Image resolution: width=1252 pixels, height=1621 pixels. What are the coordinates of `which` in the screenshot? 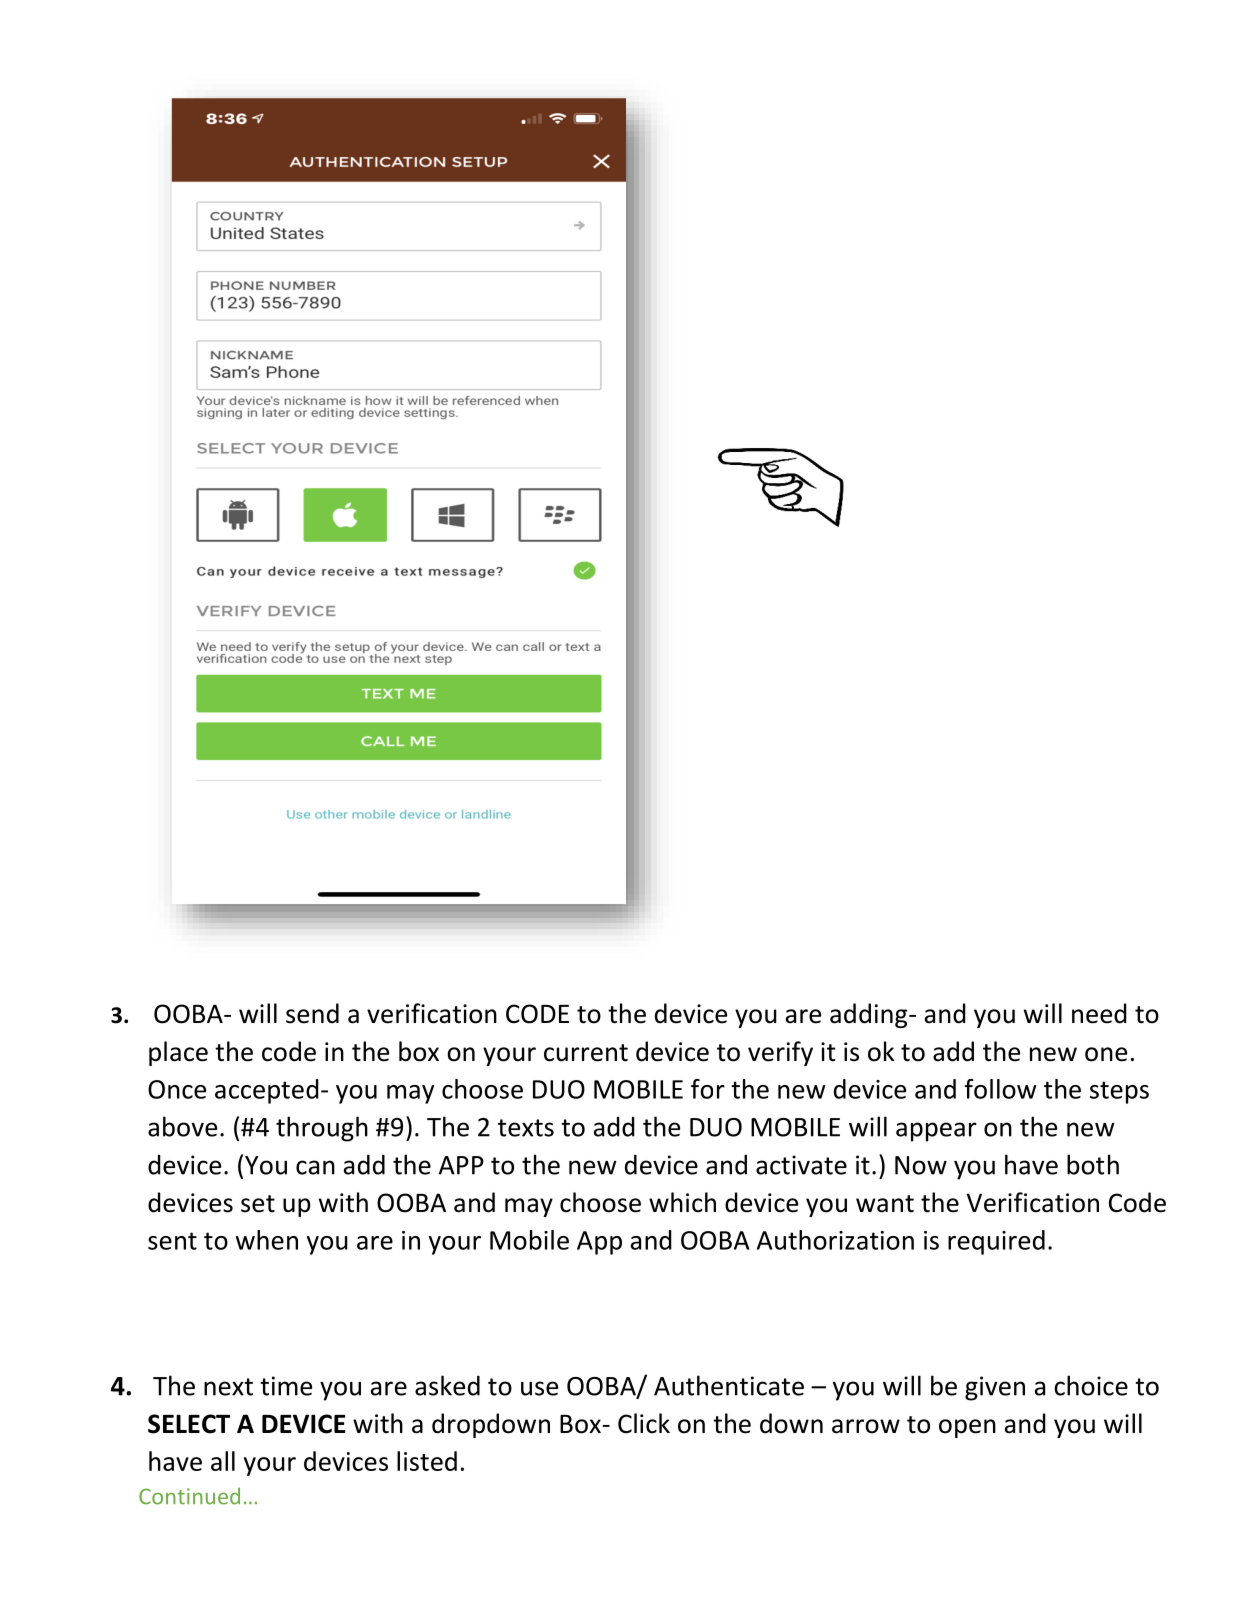 It's located at (682, 1202).
